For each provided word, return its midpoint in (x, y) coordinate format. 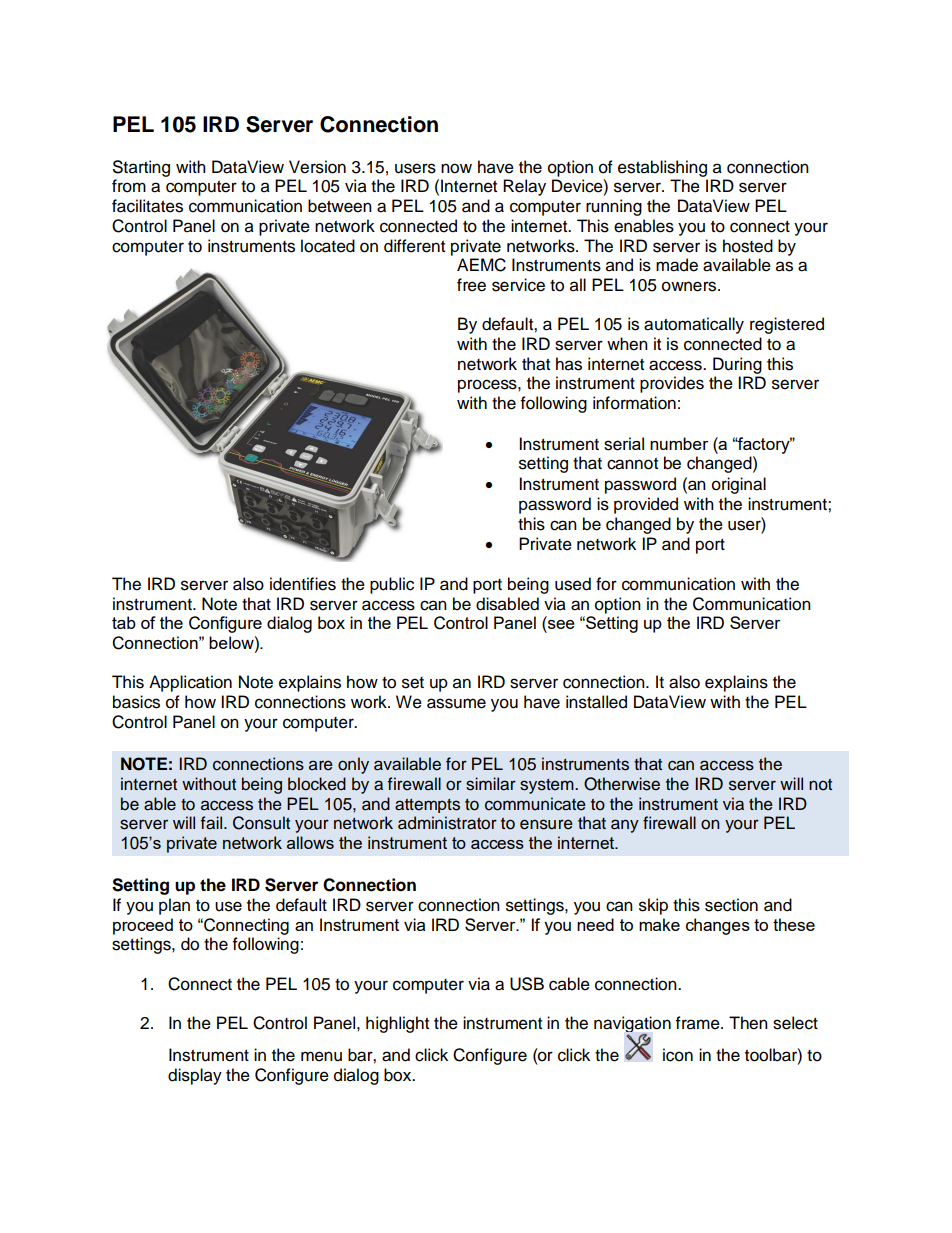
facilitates (147, 206)
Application (190, 683)
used (573, 584)
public (392, 585)
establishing (662, 168)
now (456, 168)
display (195, 1076)
